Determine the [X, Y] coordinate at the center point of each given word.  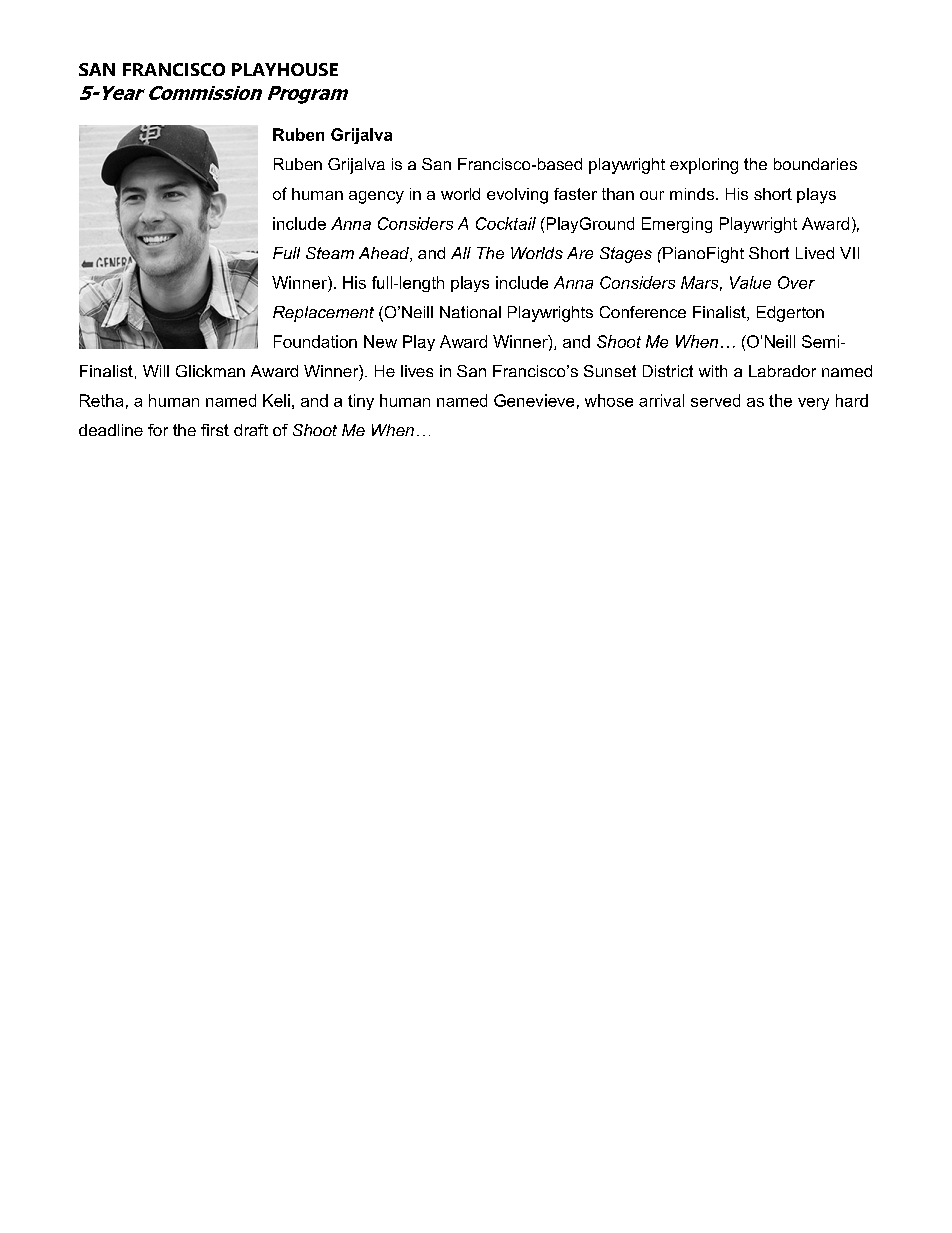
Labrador [782, 371]
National [470, 312]
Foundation [315, 341]
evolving [517, 196]
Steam [330, 253]
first [215, 430]
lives [417, 371]
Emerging [677, 225]
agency [376, 197]
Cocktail [506, 223]
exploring [704, 166]
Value [750, 282]
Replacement [323, 314]
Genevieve [534, 400]
